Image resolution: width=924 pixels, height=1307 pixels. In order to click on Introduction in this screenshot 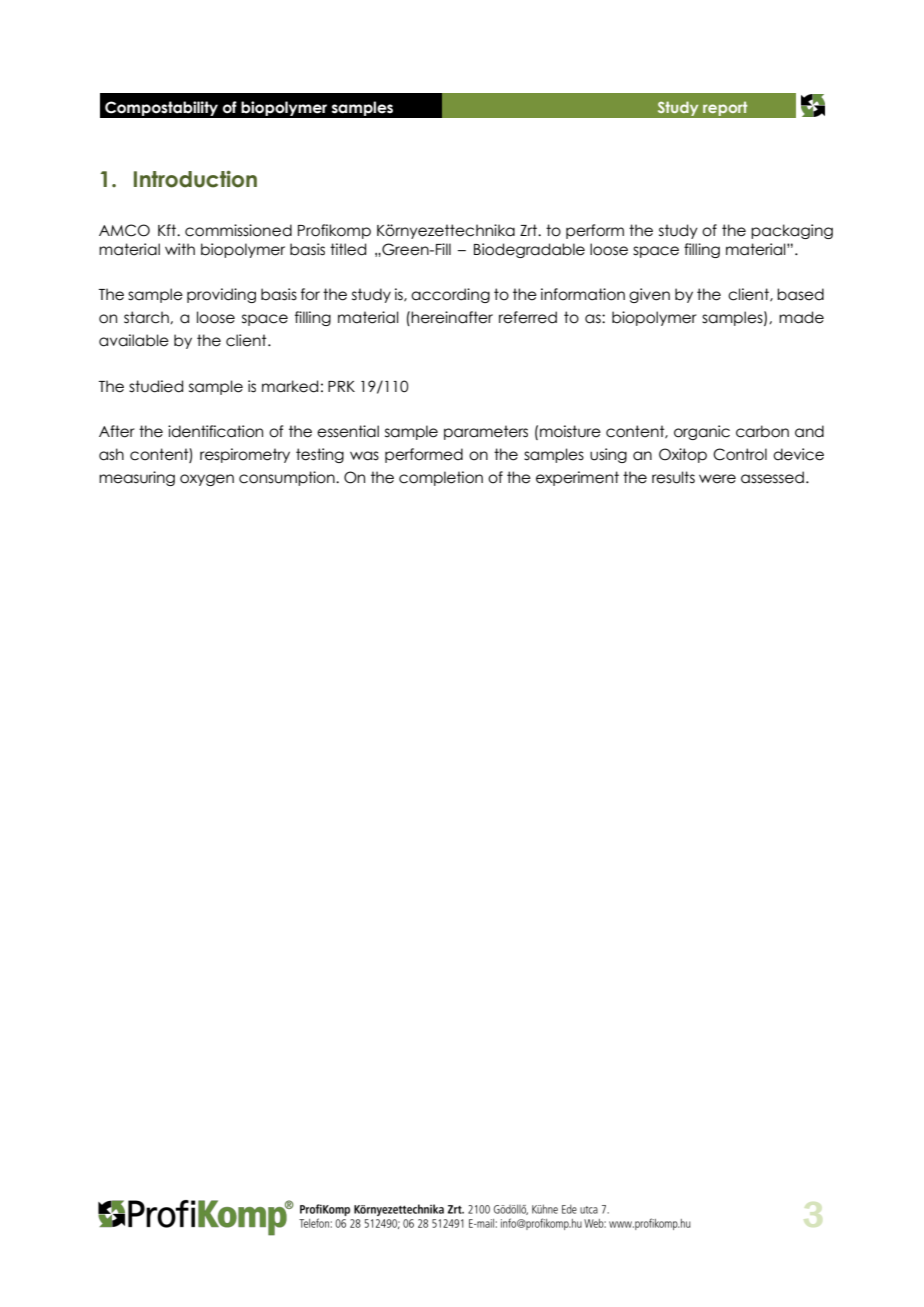, I will do `click(195, 179)`.
